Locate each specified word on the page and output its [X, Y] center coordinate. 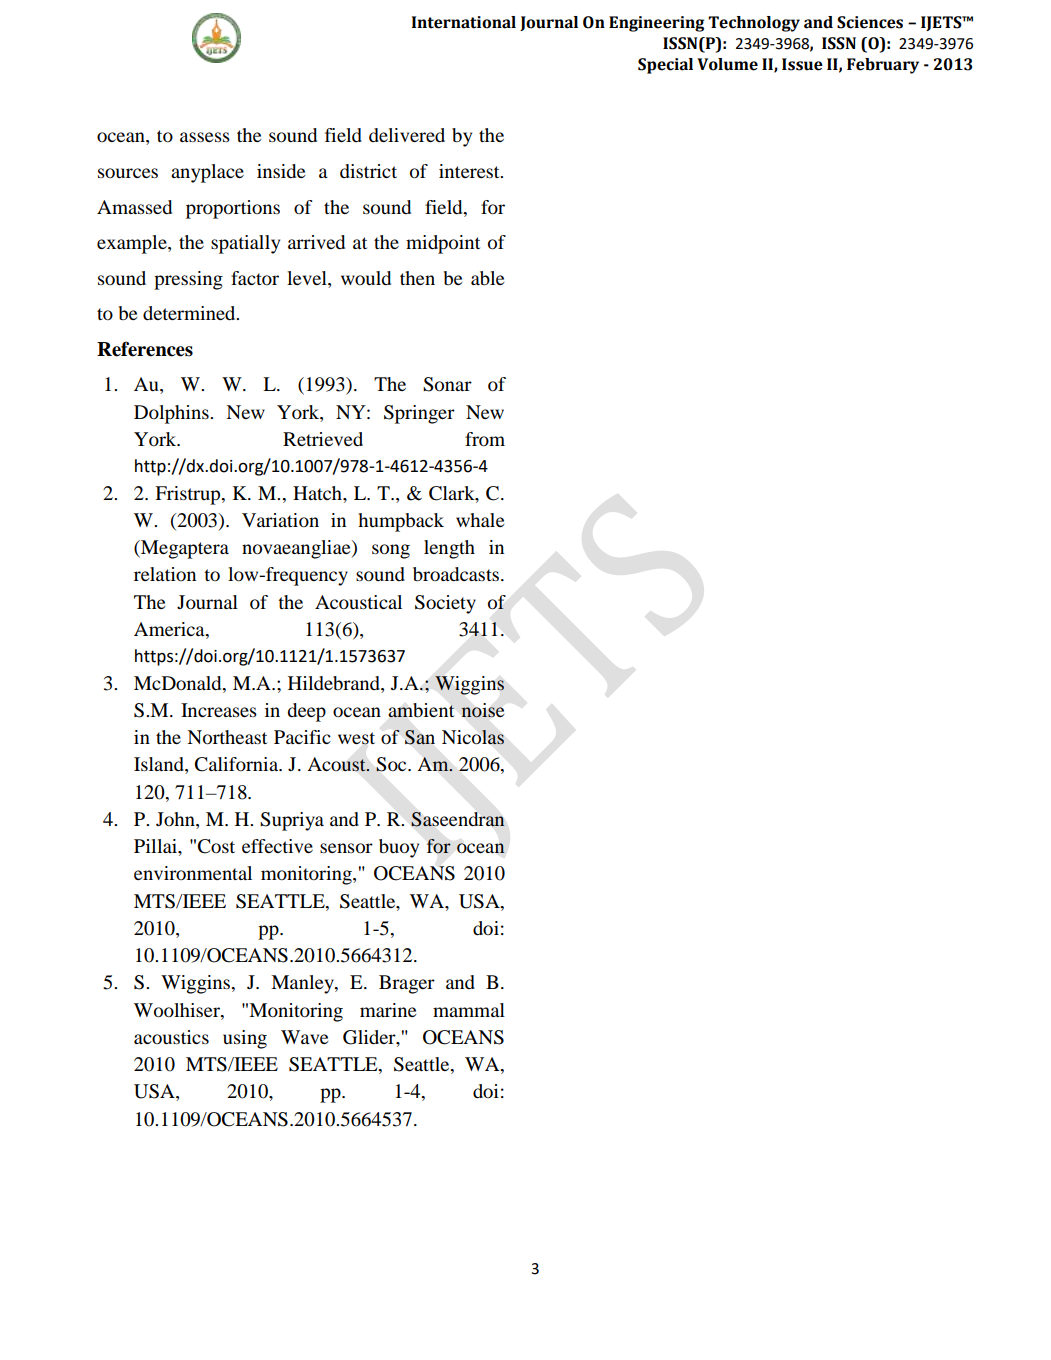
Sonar [447, 384]
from [485, 439]
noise [483, 710]
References [145, 349]
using [245, 1039]
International [464, 22]
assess [205, 137]
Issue [802, 64]
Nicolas [473, 737]
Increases [219, 710]
